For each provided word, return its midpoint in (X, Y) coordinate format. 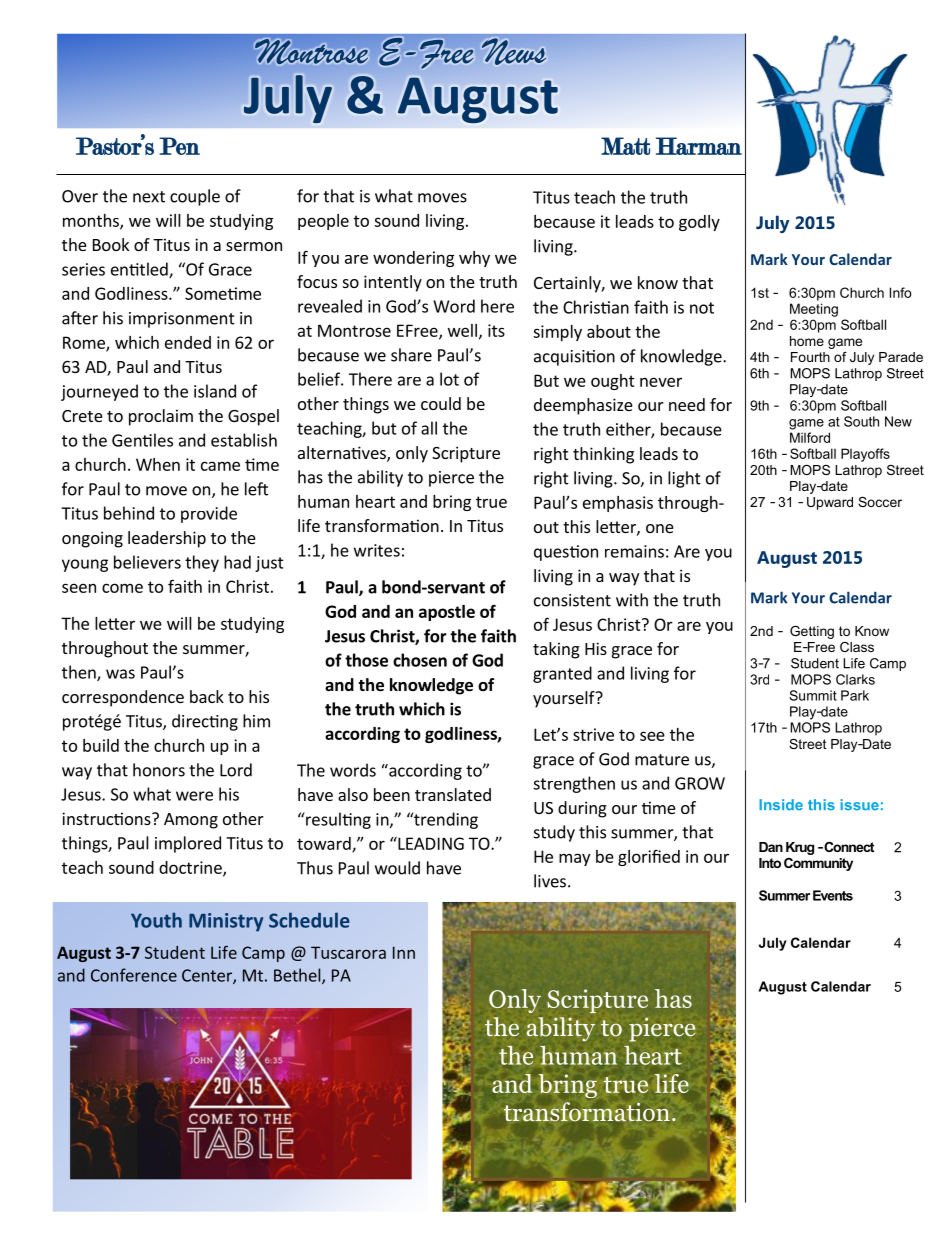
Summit (813, 695)
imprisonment (182, 320)
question (566, 553)
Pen (179, 146)
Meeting (814, 310)
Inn (404, 952)
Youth (156, 920)
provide (209, 514)
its (496, 330)
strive (593, 734)
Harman (699, 146)
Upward (830, 503)
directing (205, 722)
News (514, 51)
